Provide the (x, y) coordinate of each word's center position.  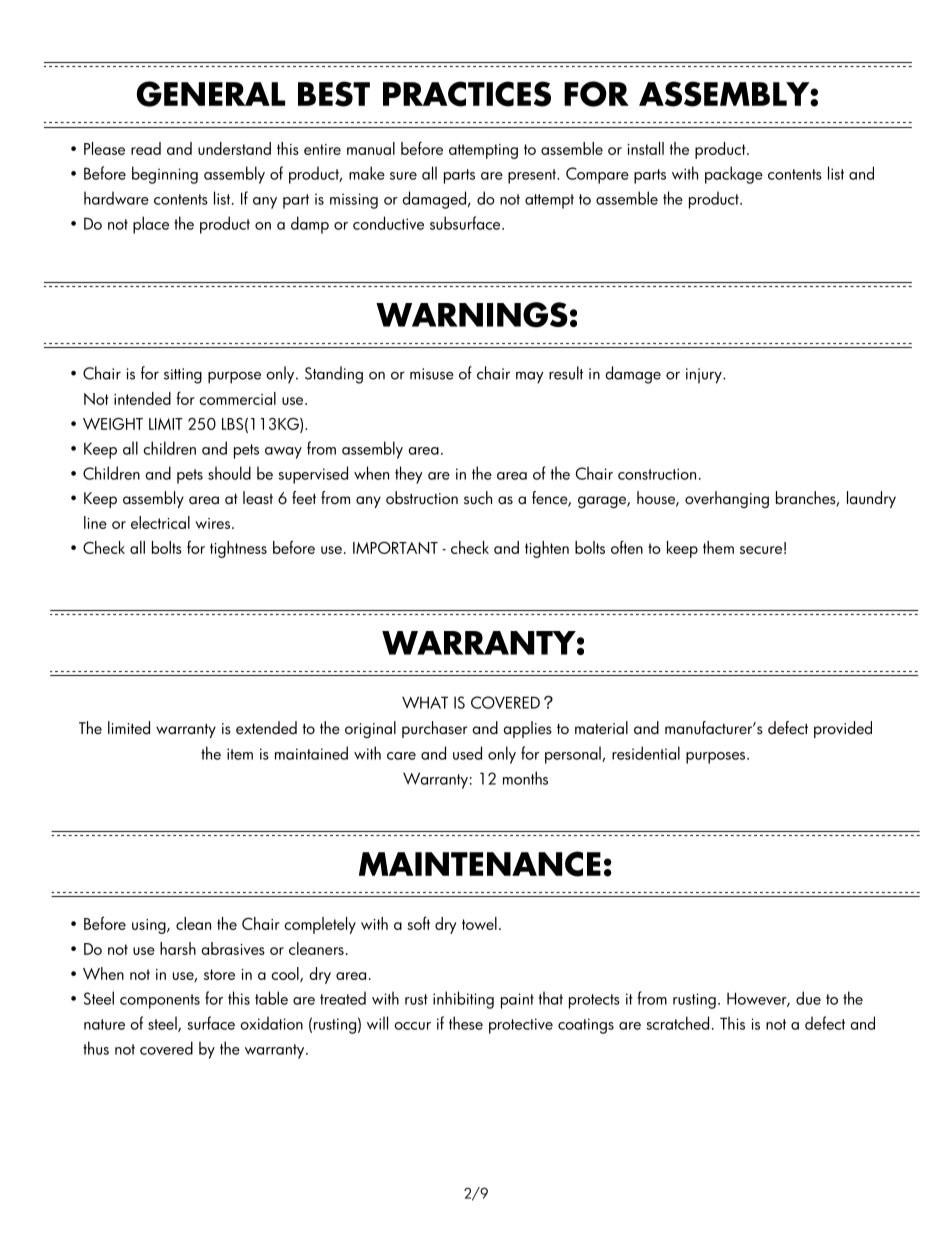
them (718, 547)
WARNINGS (472, 315)
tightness (238, 549)
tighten (547, 549)
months (525, 778)
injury (705, 376)
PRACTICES (467, 94)
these (466, 1023)
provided (843, 729)
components (160, 1001)
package (734, 175)
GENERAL (211, 94)
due (808, 998)
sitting (183, 376)
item (240, 754)
